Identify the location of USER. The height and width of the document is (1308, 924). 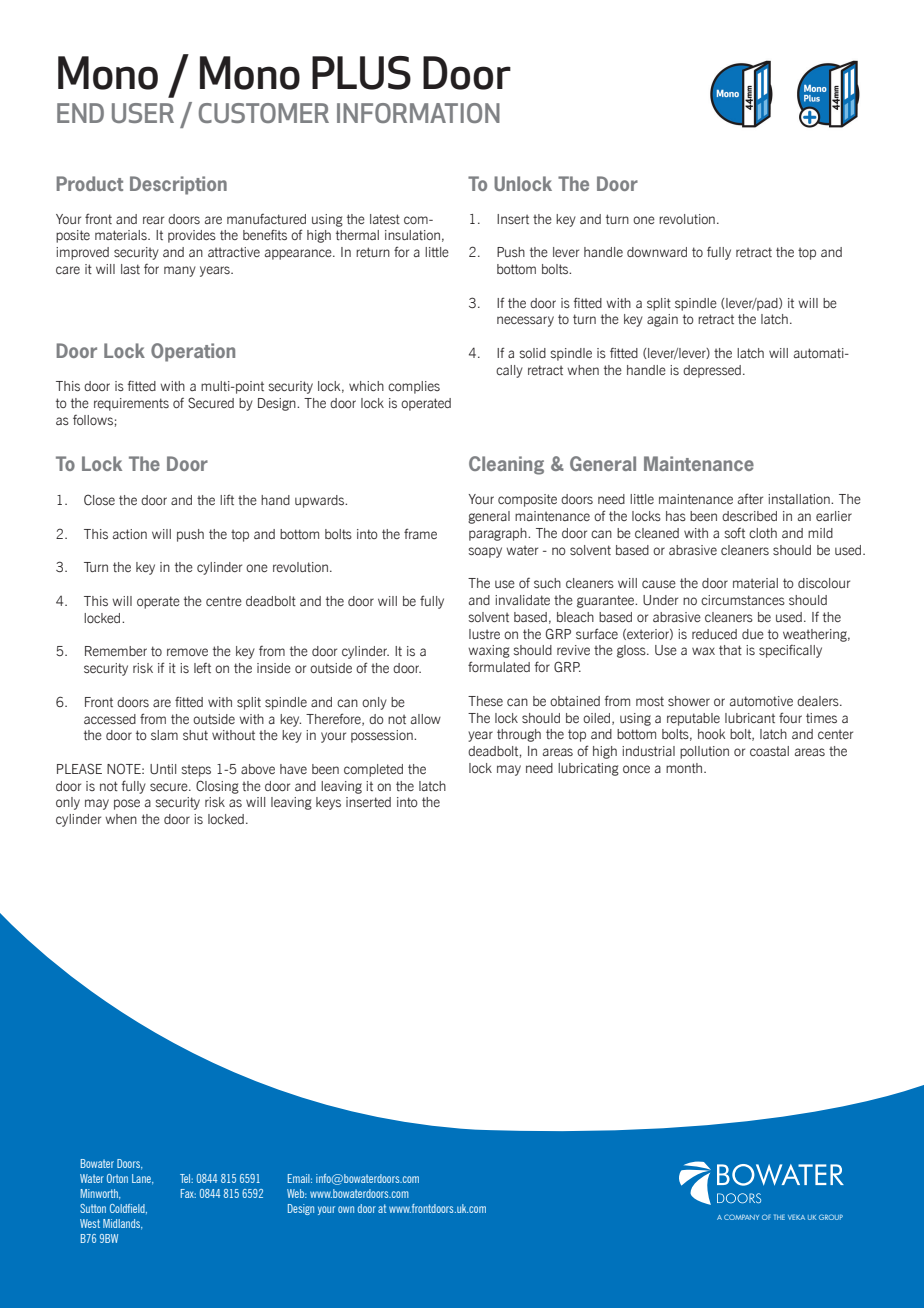
(143, 113).
